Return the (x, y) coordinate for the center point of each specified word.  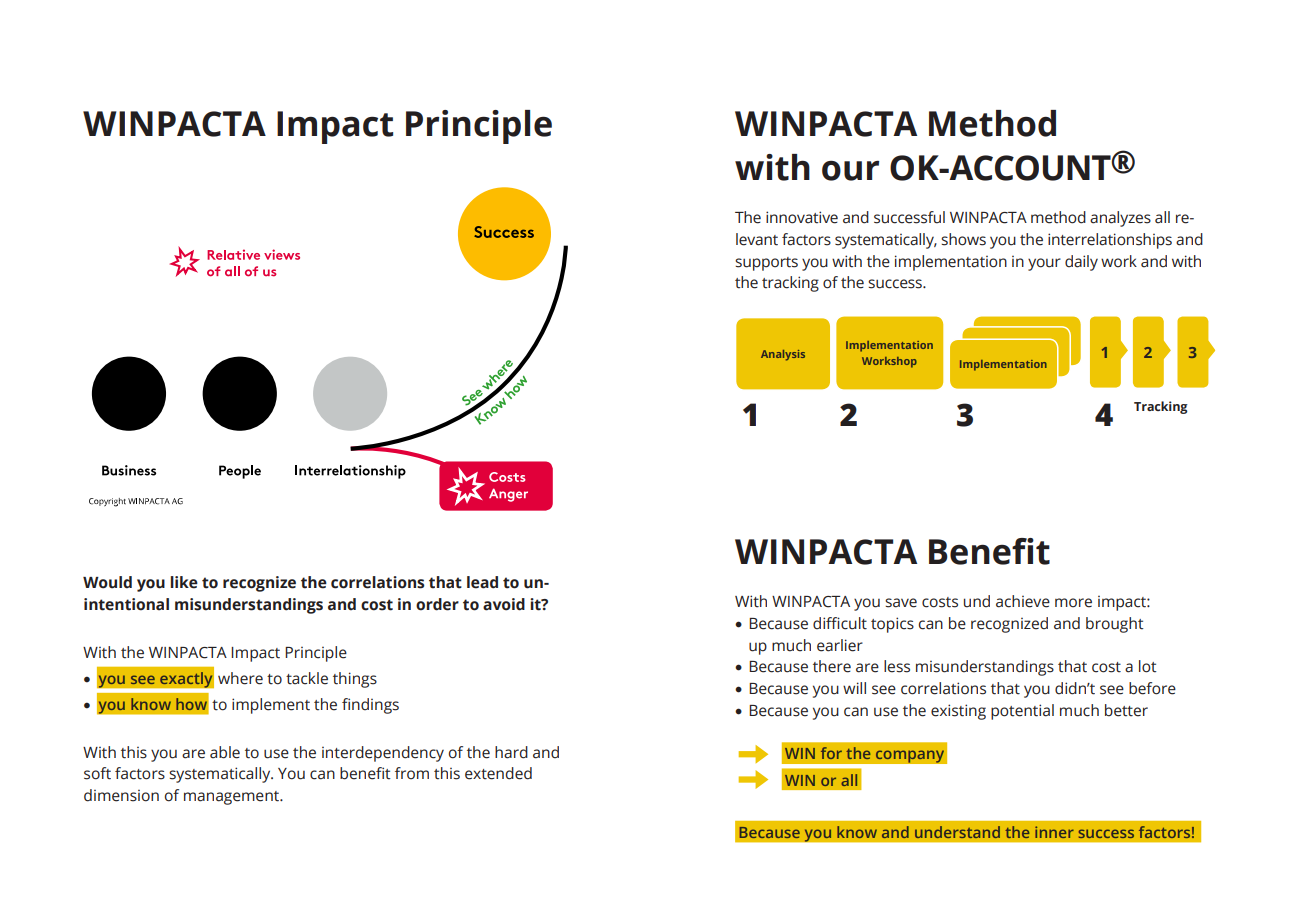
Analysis (783, 355)
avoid (504, 604)
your (1044, 264)
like (184, 582)
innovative (802, 217)
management (233, 798)
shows (963, 239)
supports (766, 264)
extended (498, 773)
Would (107, 582)
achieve (1023, 601)
